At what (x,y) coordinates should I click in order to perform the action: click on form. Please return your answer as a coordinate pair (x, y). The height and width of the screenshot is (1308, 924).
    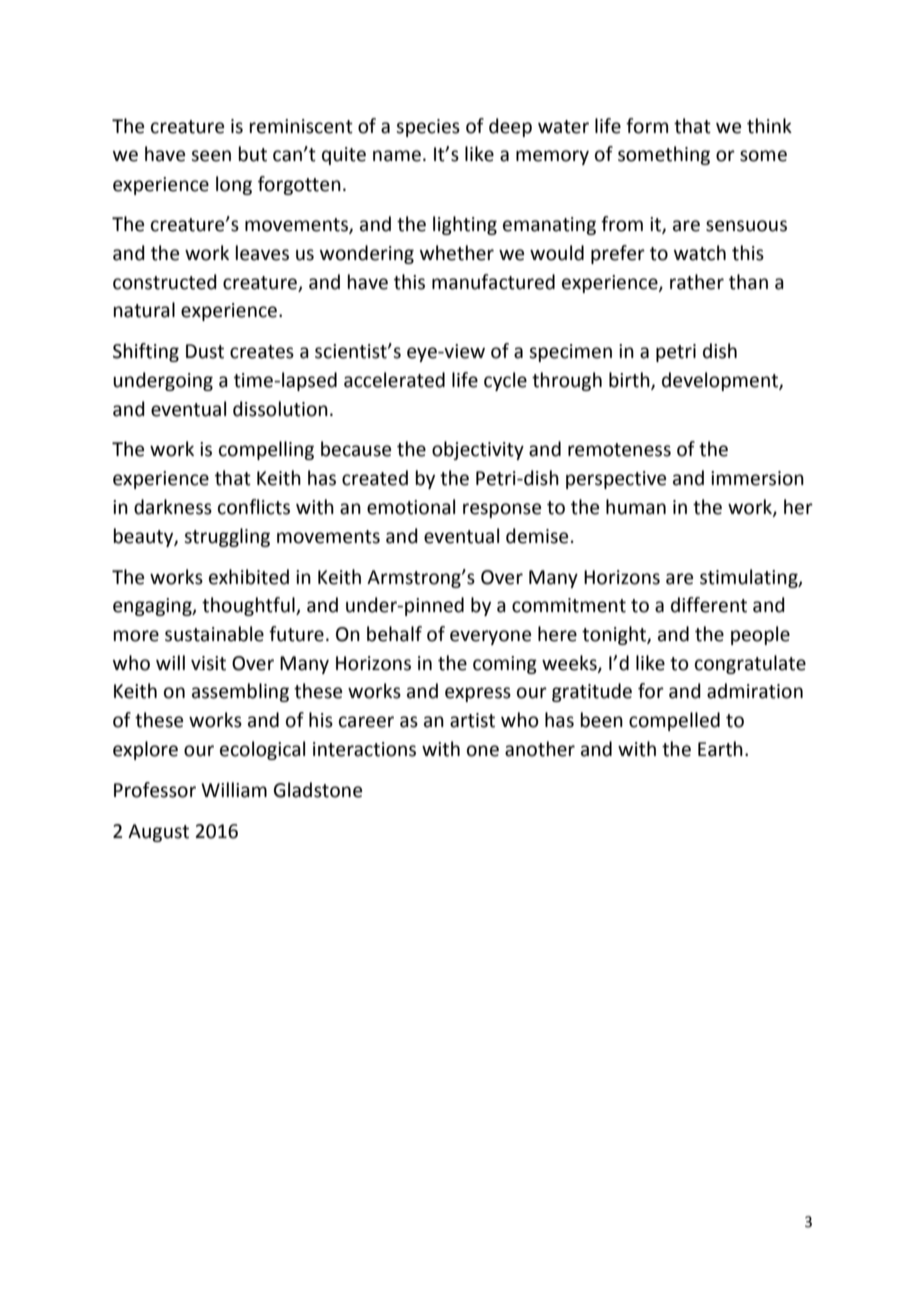
    Looking at the image, I should click on (647, 126).
